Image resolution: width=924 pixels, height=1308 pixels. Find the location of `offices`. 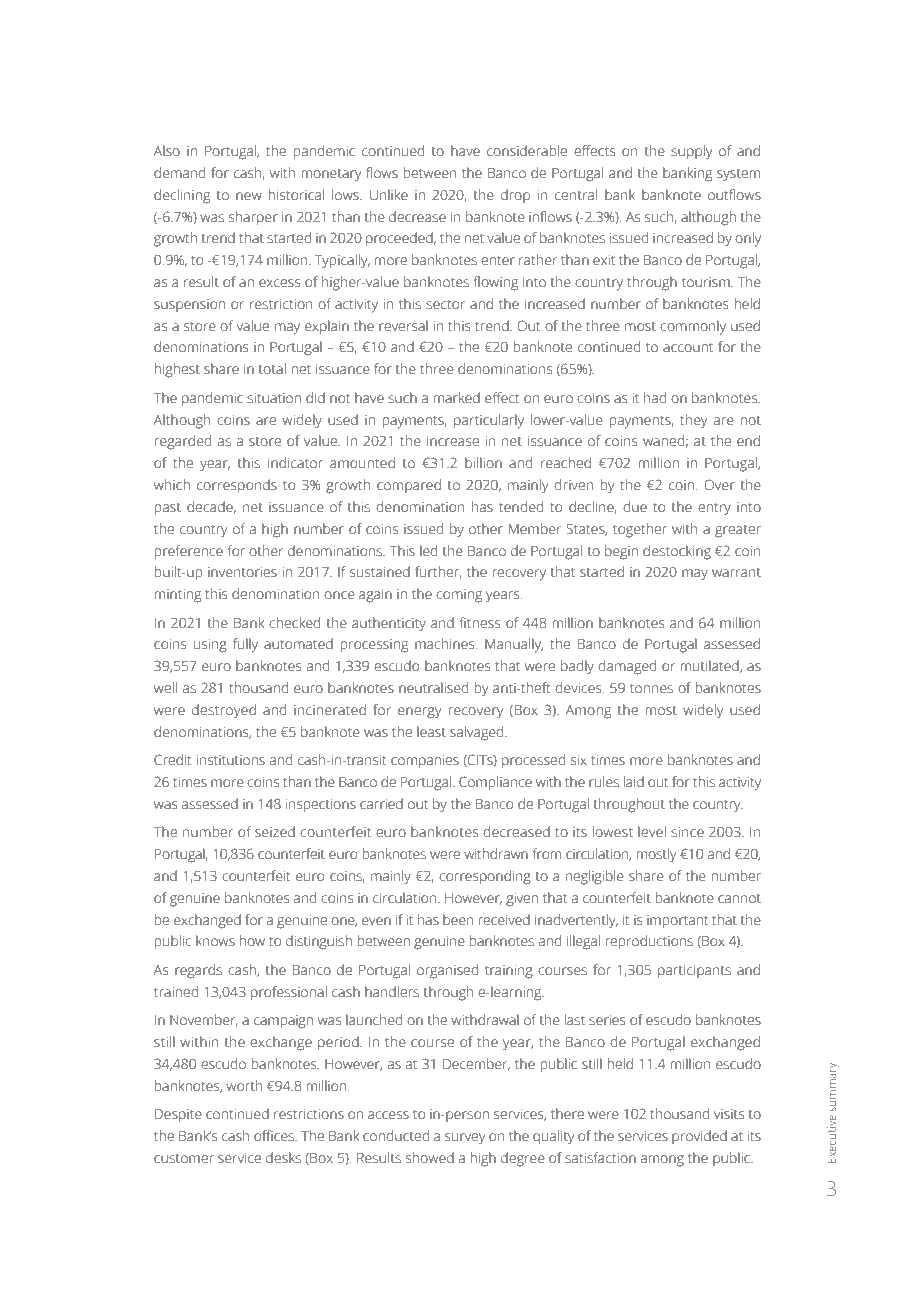

offices is located at coordinates (275, 1136).
